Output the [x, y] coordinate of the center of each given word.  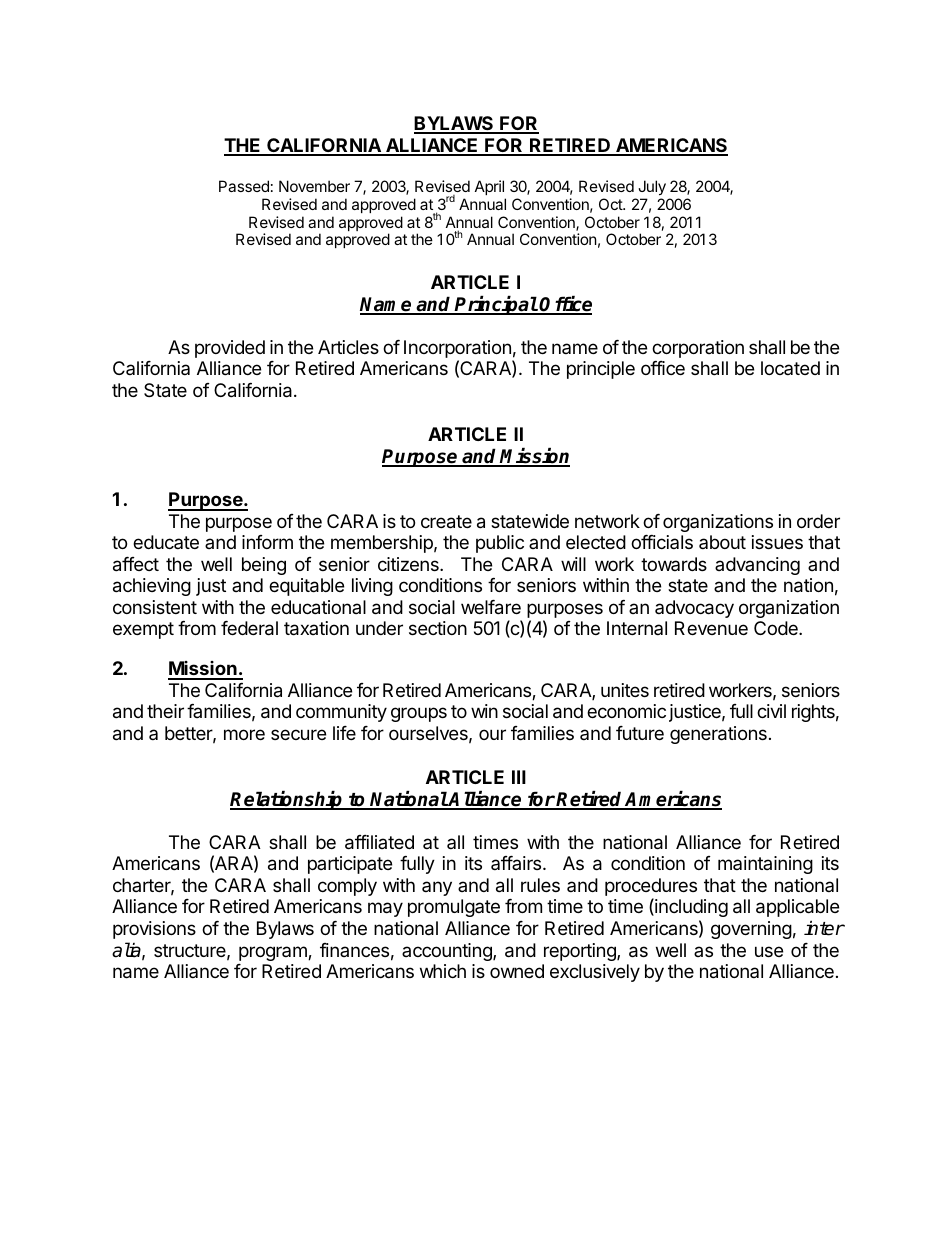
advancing [757, 566]
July [652, 187]
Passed [244, 186]
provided [230, 349]
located [790, 368]
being [264, 566]
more [244, 734]
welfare [491, 607]
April [489, 187]
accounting [448, 952]
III [519, 777]
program [274, 953]
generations [718, 735]
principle [601, 370]
